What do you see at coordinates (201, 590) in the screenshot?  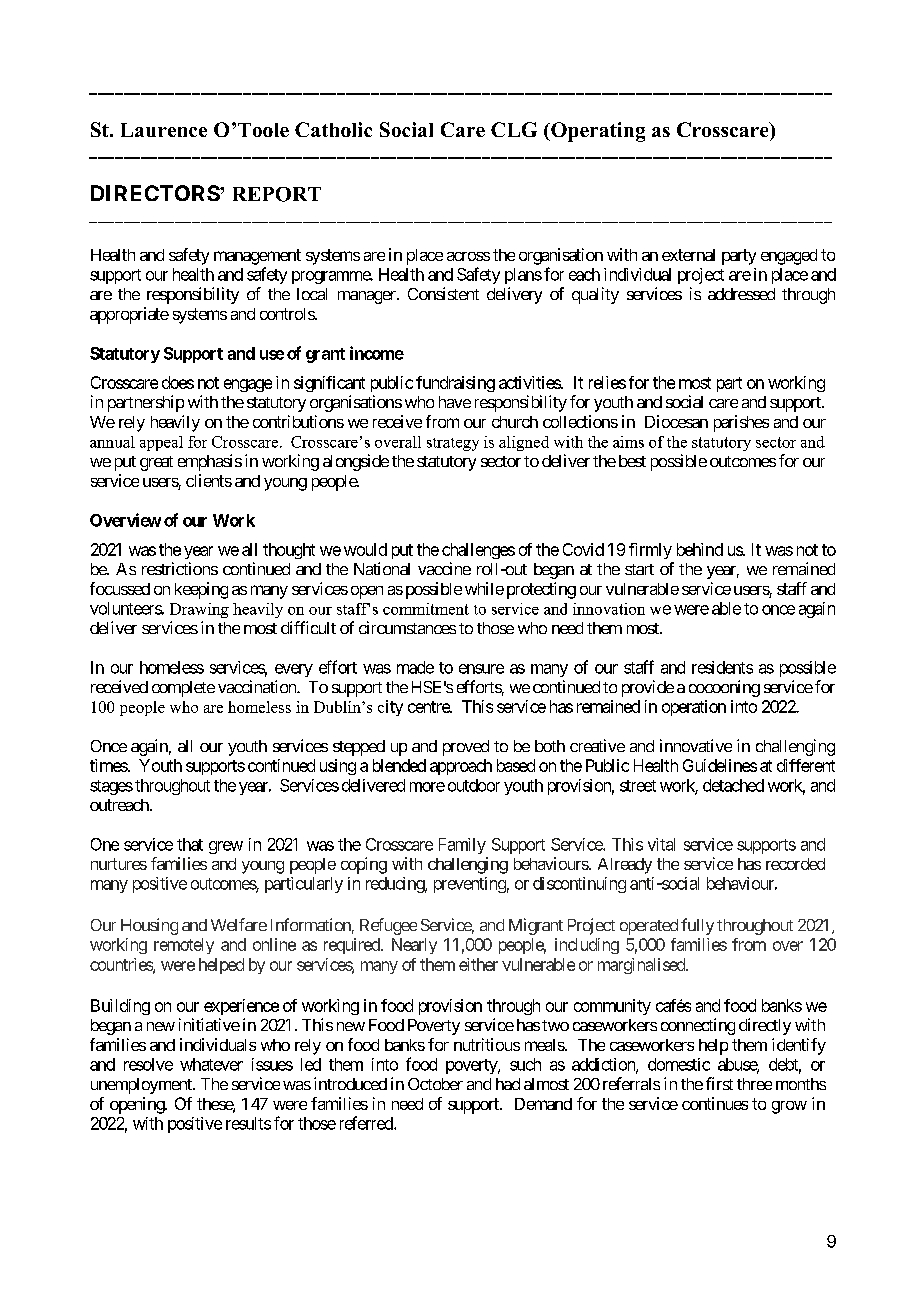 I see `keeping` at bounding box center [201, 590].
